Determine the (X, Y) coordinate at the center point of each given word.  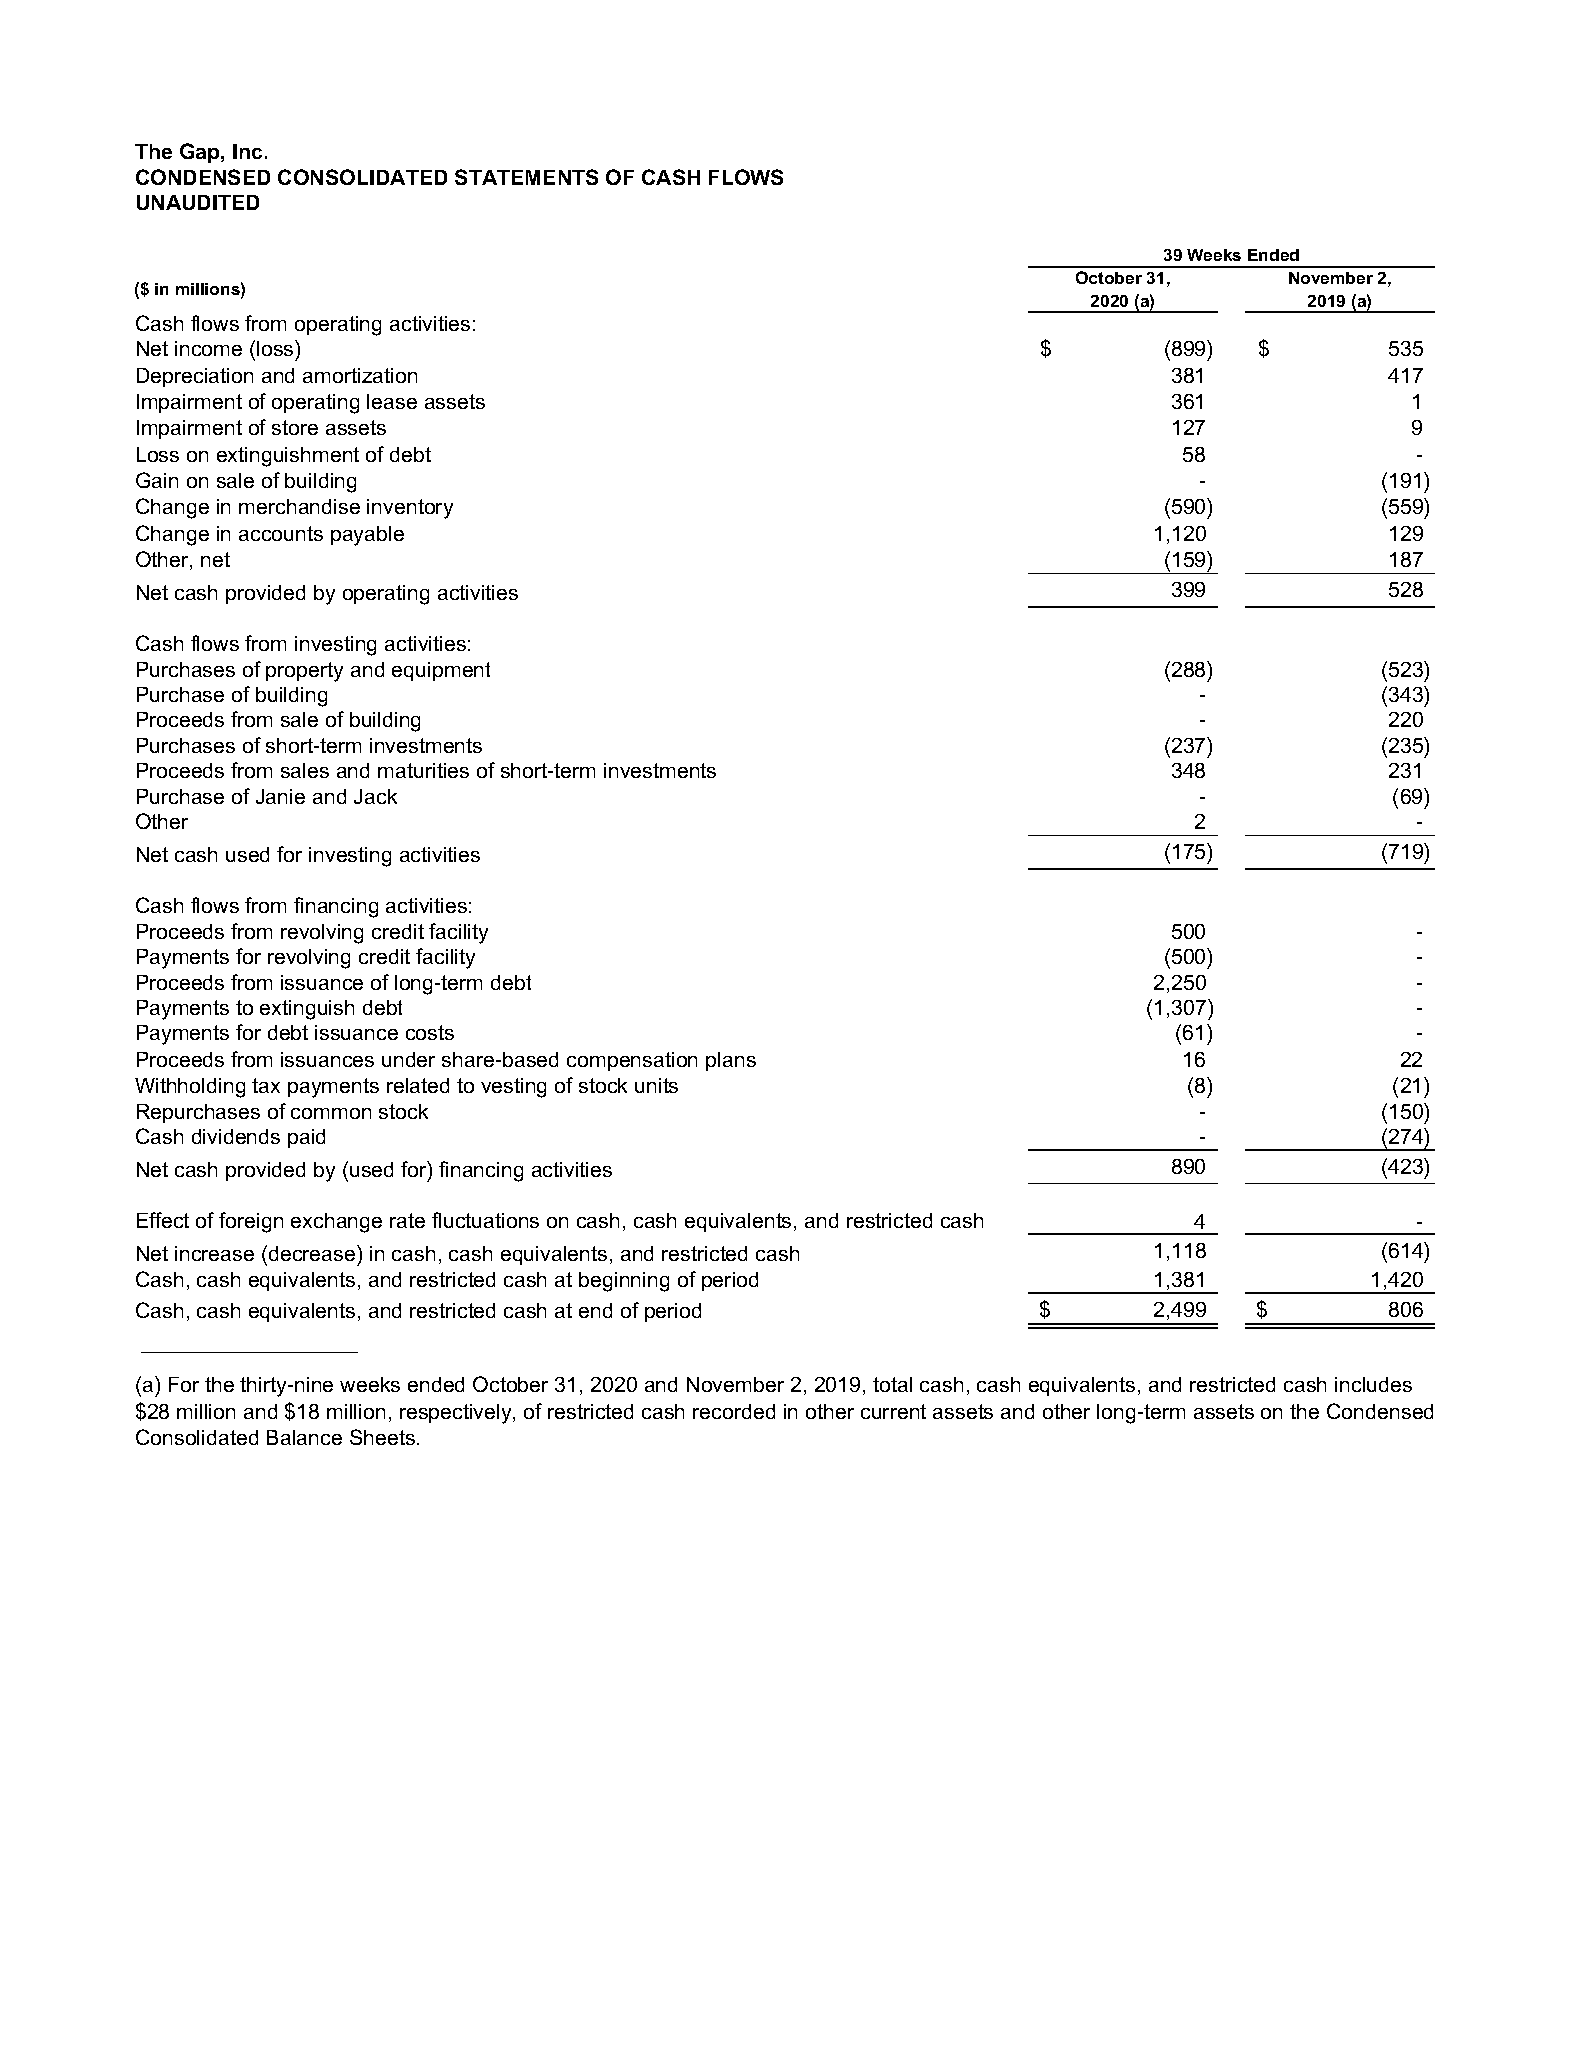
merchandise (299, 506)
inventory (410, 509)
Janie (280, 796)
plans (731, 1061)
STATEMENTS (526, 177)
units (656, 1085)
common (331, 1113)
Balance (304, 1437)
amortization (360, 375)
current (893, 1411)
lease (392, 401)
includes (1373, 1384)
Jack (375, 796)
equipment (441, 671)
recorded (734, 1411)
